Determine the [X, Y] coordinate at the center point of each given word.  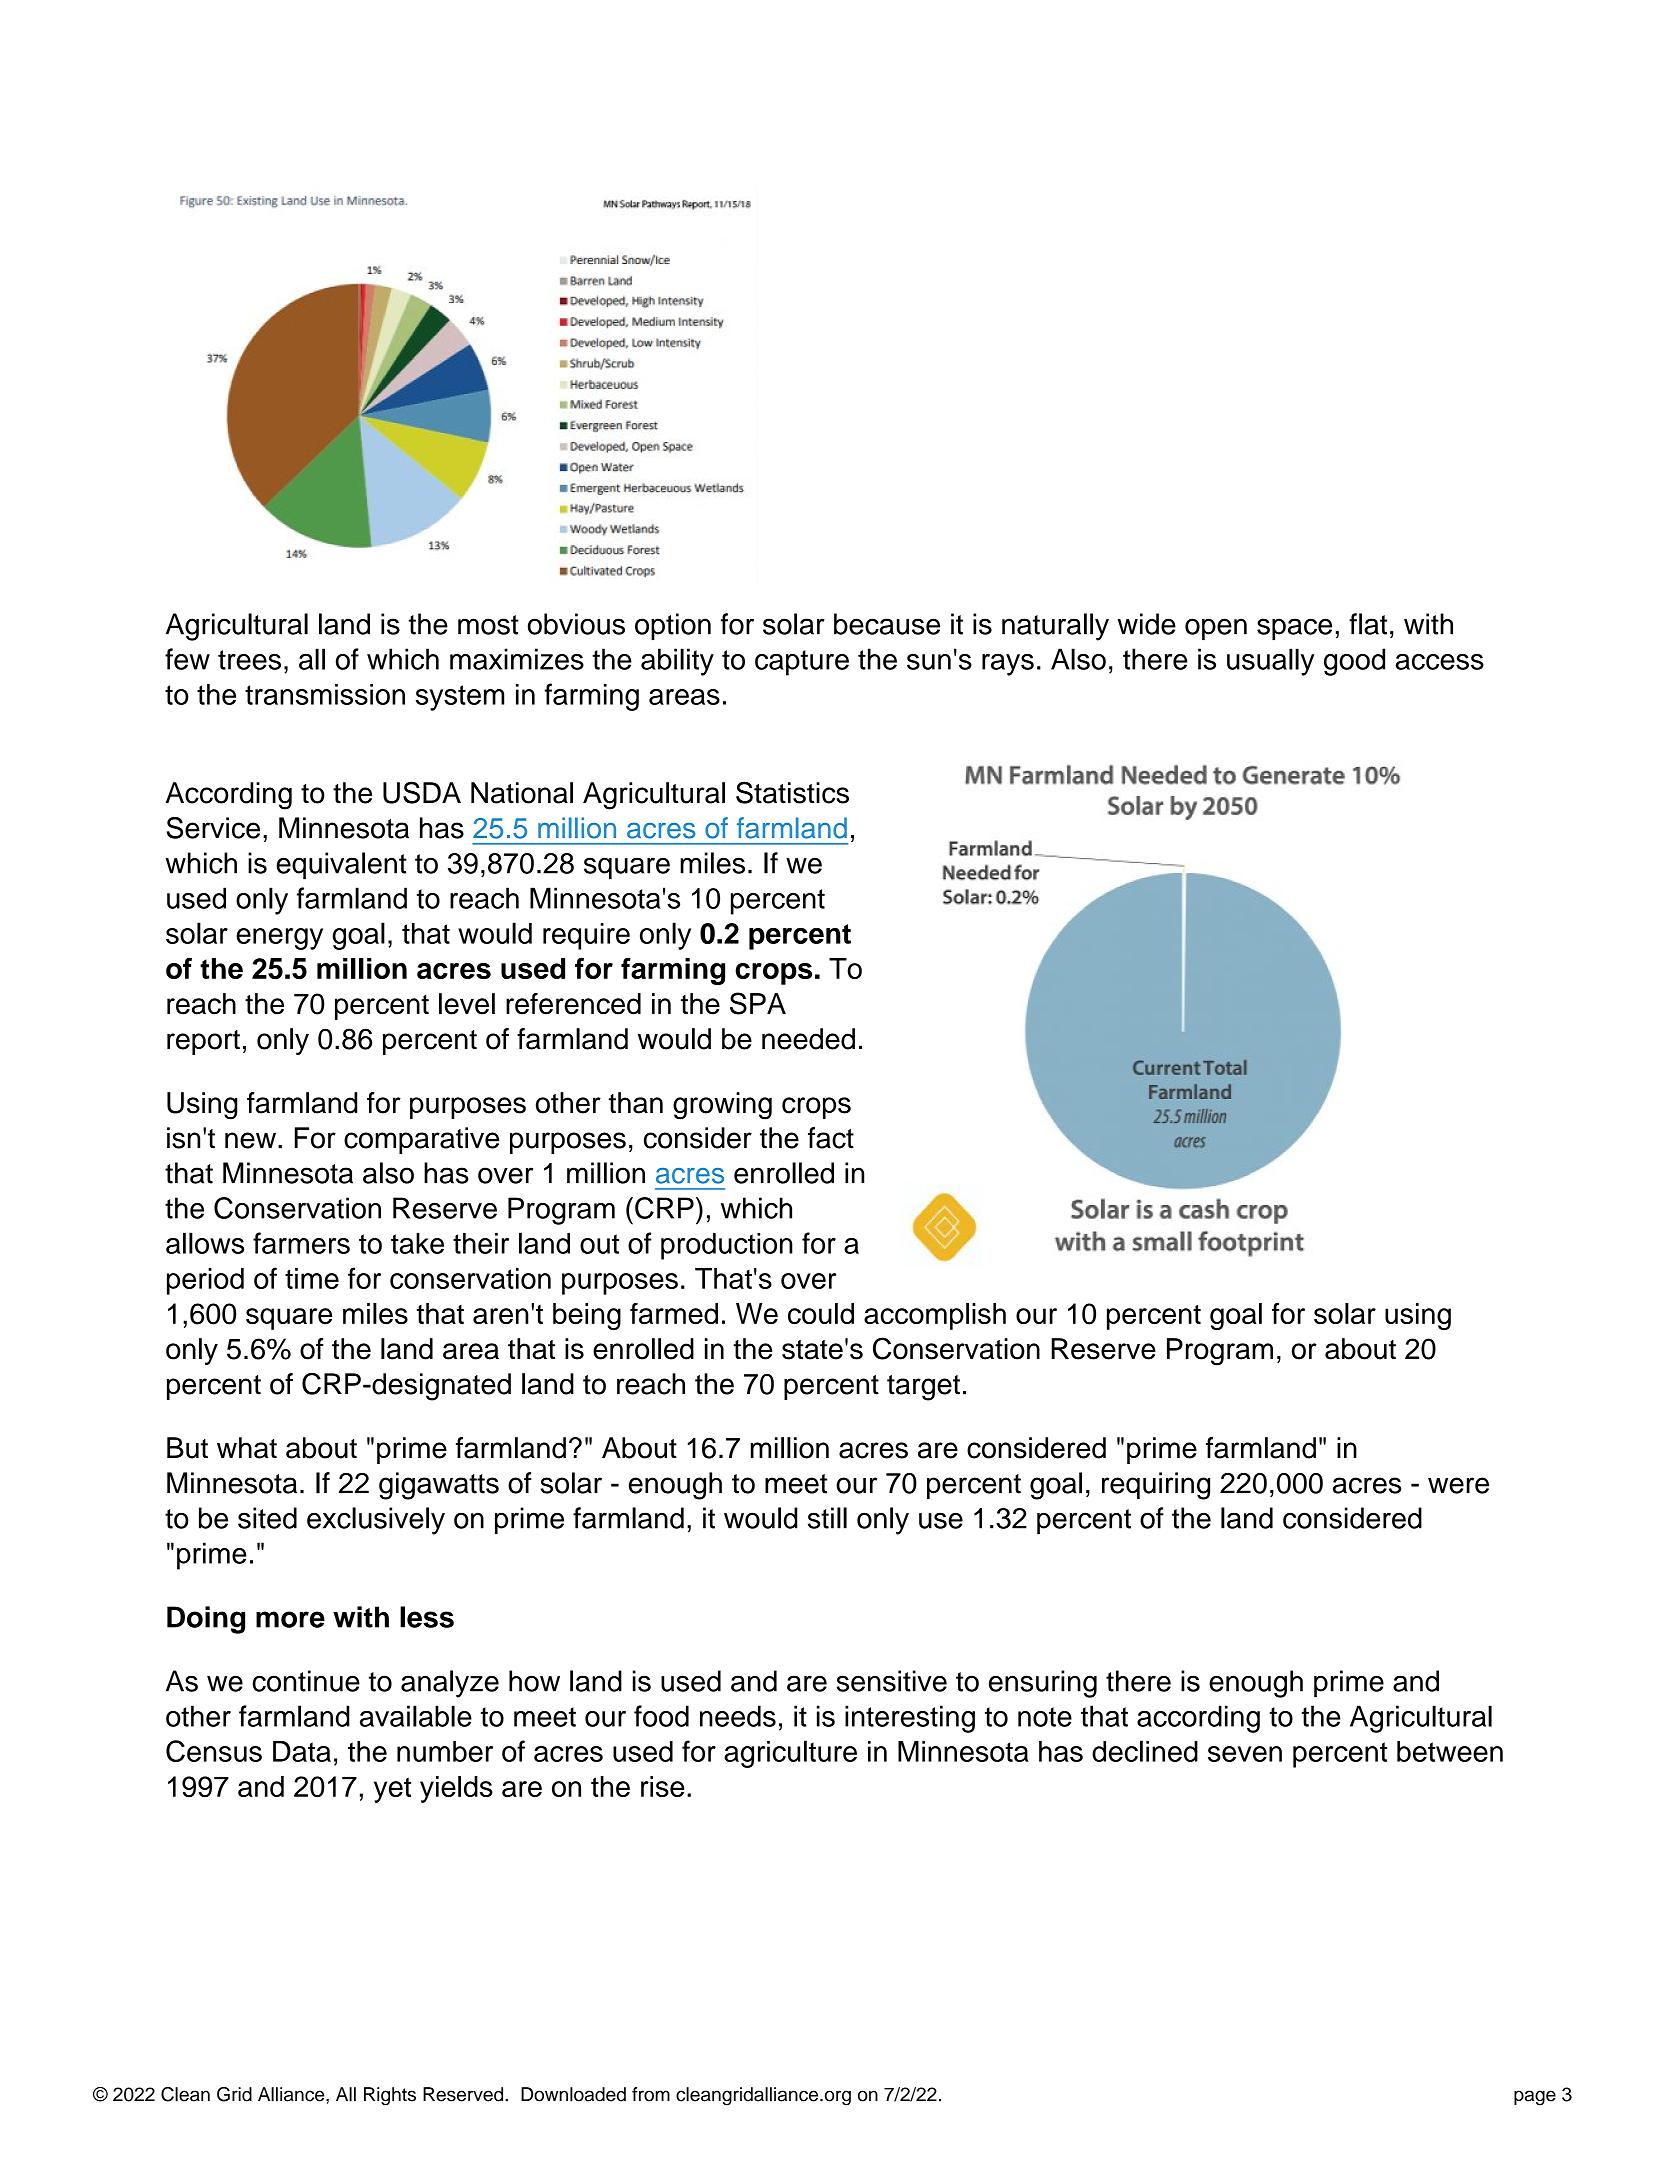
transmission [325, 694]
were [1458, 1485]
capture [802, 663]
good [1354, 662]
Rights [390, 2096]
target [923, 1388]
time [312, 1278]
